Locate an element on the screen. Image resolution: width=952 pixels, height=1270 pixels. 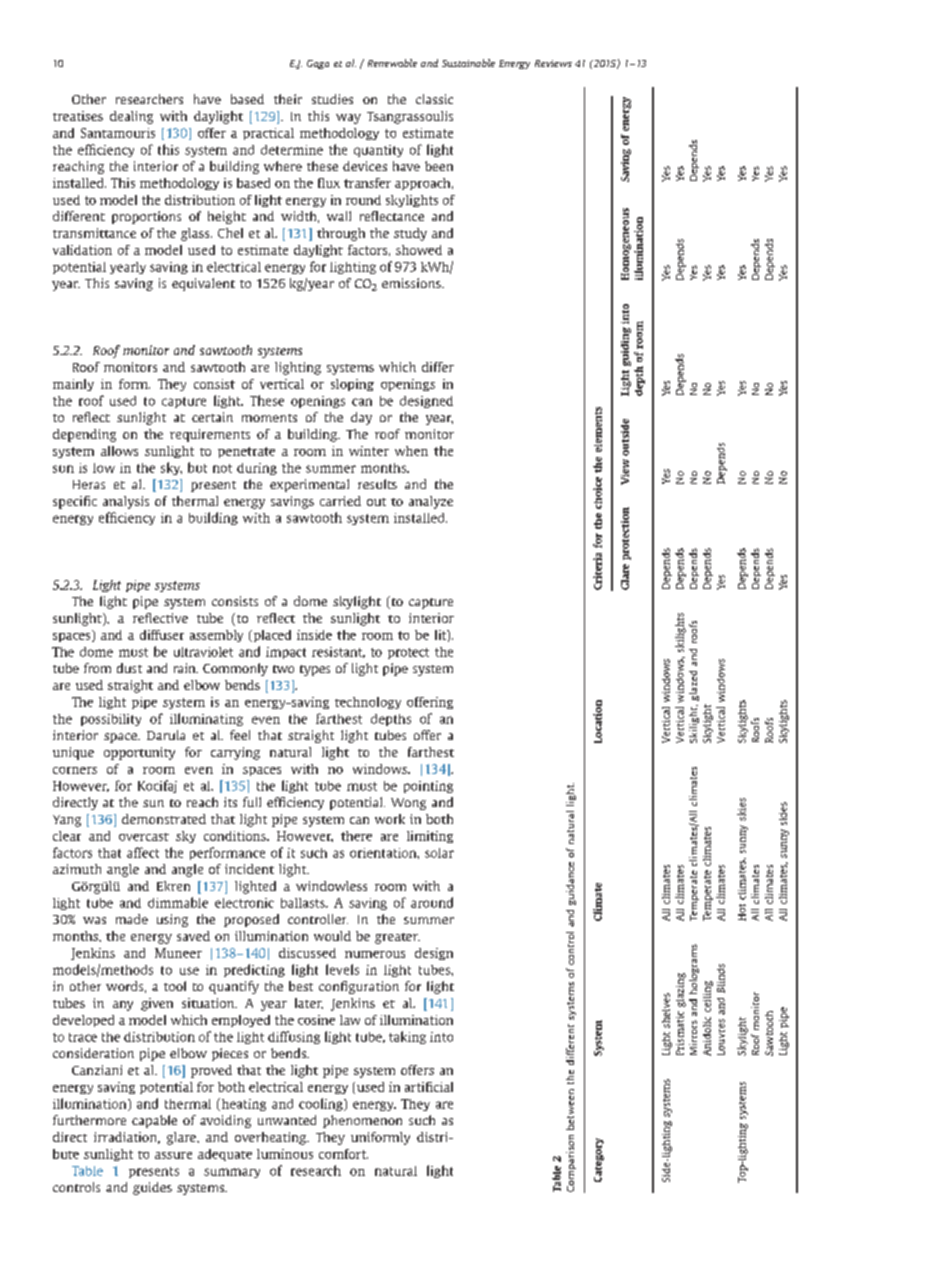
classic is located at coordinates (434, 99).
